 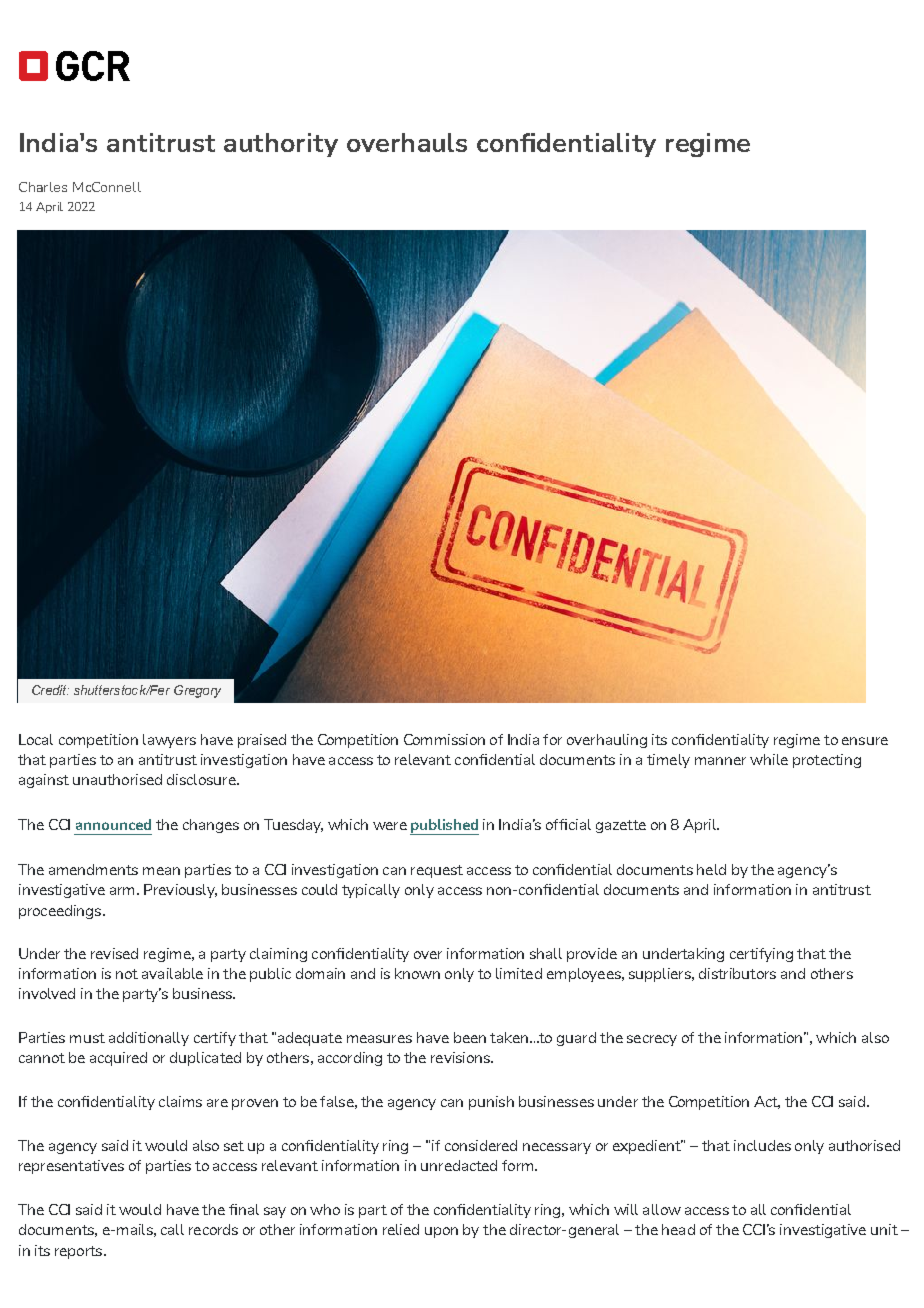 What do you see at coordinates (43, 187) in the screenshot?
I see `Charles` at bounding box center [43, 187].
